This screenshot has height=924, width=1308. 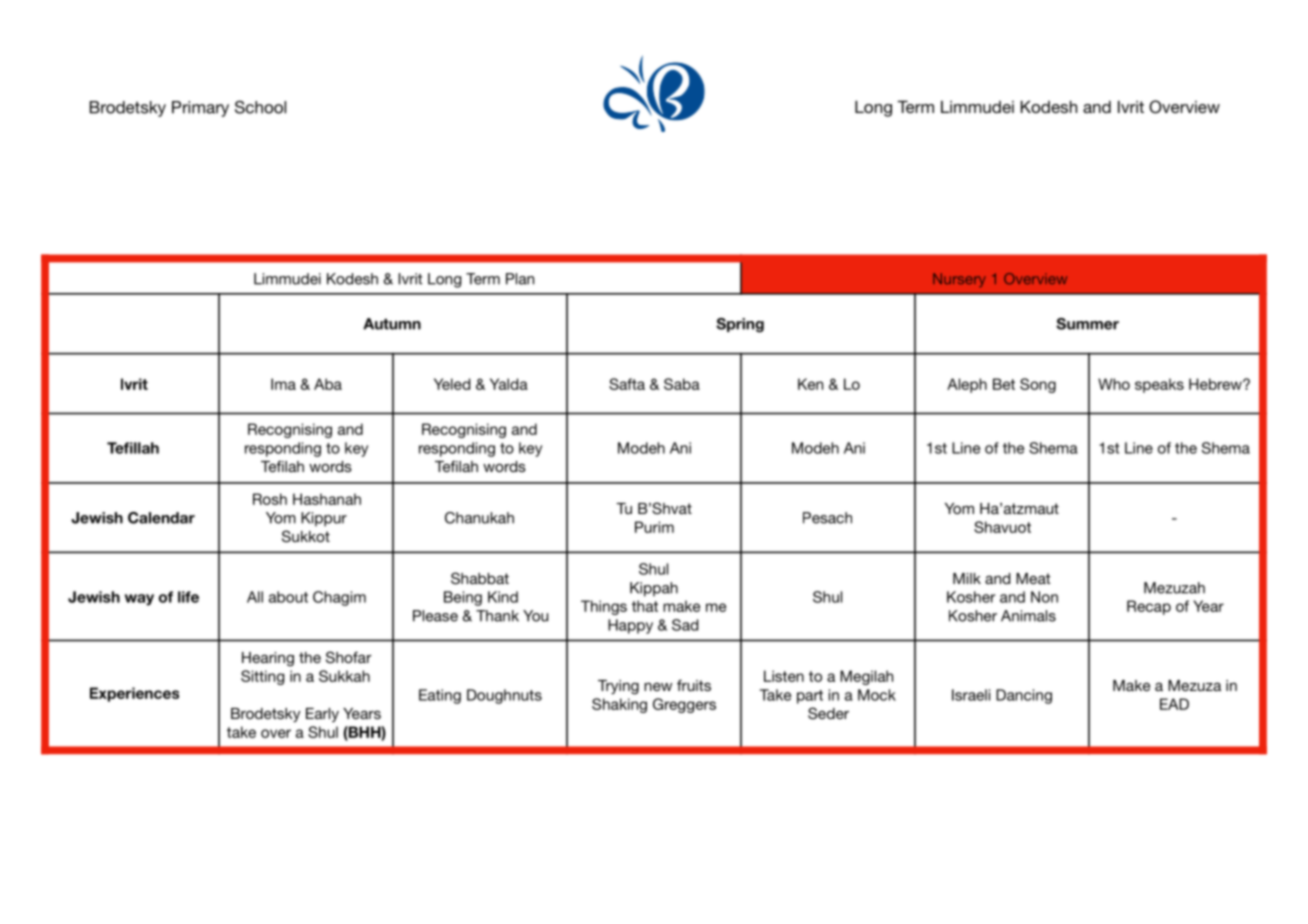 What do you see at coordinates (959, 280) in the screenshot?
I see `Nursery` at bounding box center [959, 280].
